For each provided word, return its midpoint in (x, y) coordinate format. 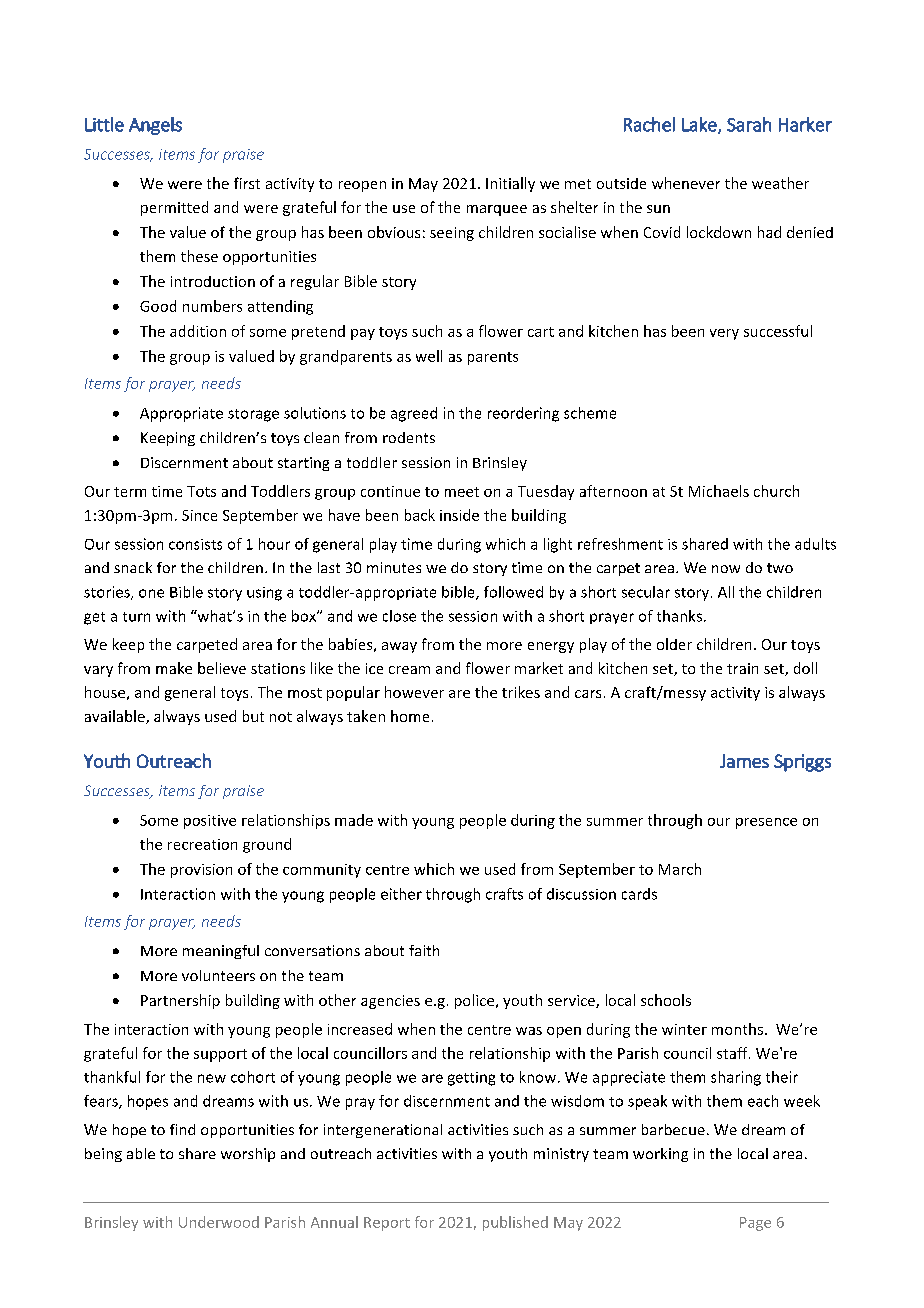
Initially (510, 184)
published (515, 1223)
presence (766, 823)
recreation (202, 844)
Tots (201, 491)
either (401, 894)
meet (462, 492)
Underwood (219, 1222)
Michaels (719, 491)
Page (755, 1224)
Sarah (749, 124)
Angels (155, 126)
